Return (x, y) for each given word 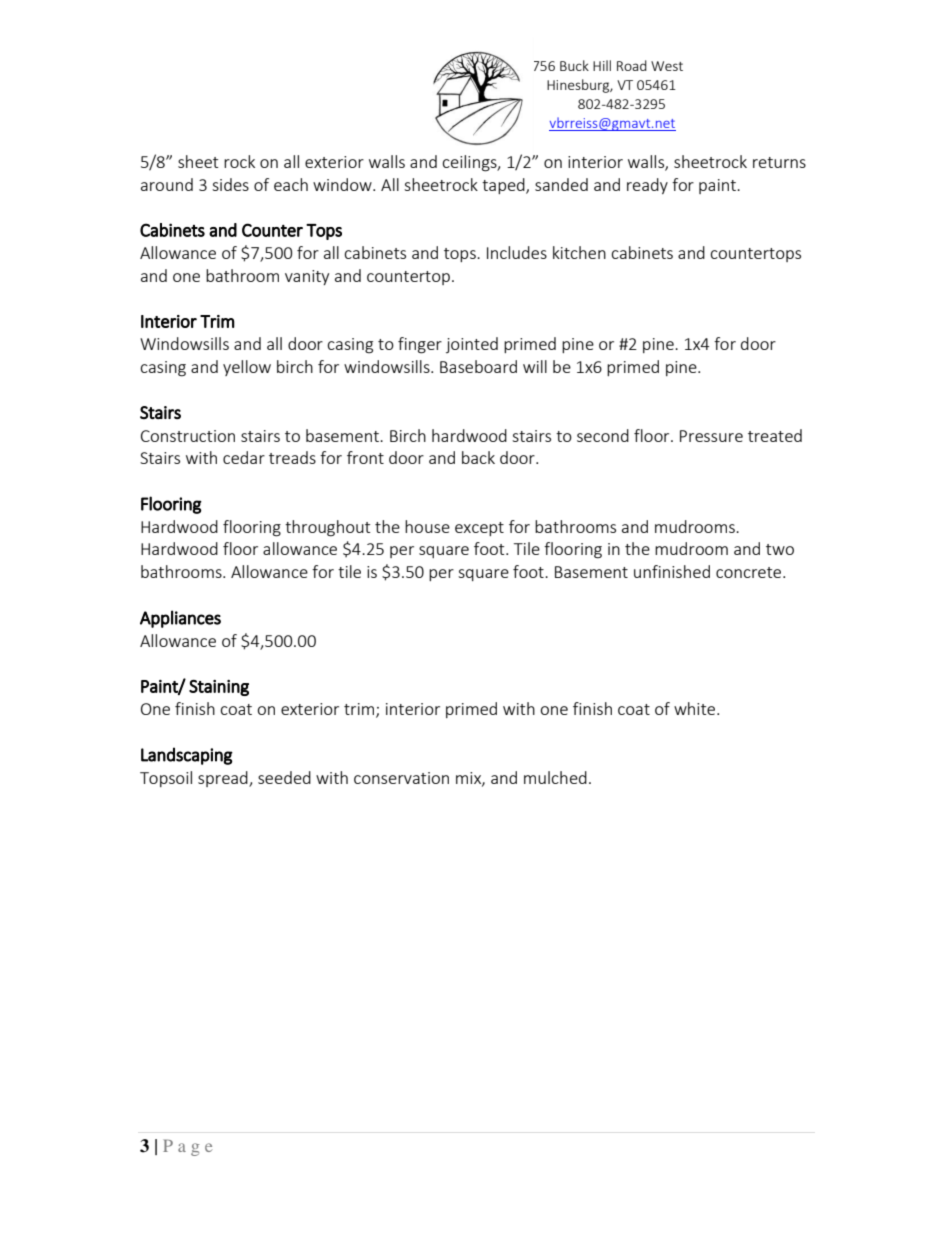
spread (224, 779)
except (479, 529)
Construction (188, 436)
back (478, 457)
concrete (750, 572)
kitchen (579, 252)
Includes (517, 252)
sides (230, 184)
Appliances (180, 619)
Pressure (711, 436)
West (667, 66)
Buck (574, 65)
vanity (307, 277)
